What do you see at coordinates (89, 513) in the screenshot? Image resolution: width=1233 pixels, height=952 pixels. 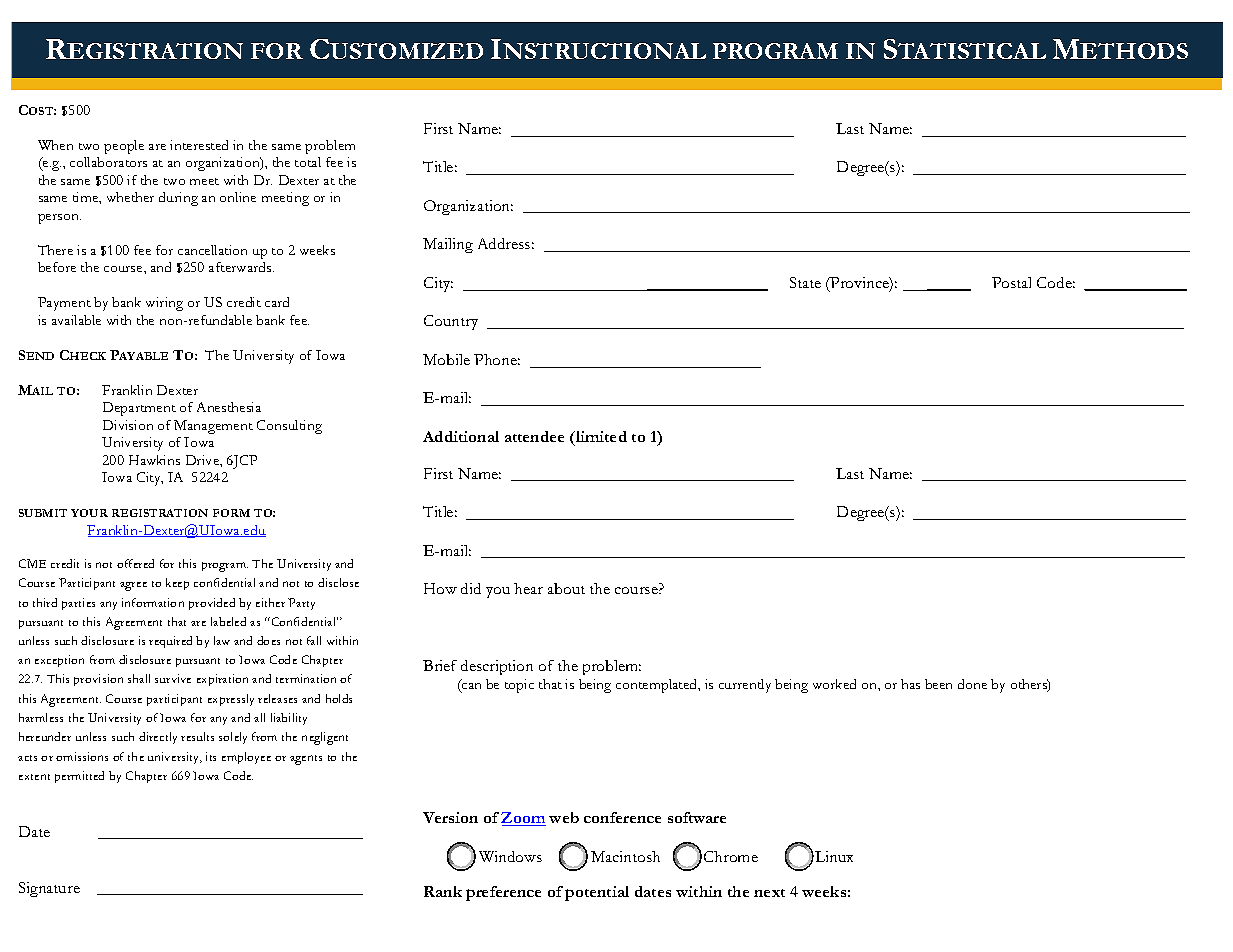 I see `YOUR` at bounding box center [89, 513].
